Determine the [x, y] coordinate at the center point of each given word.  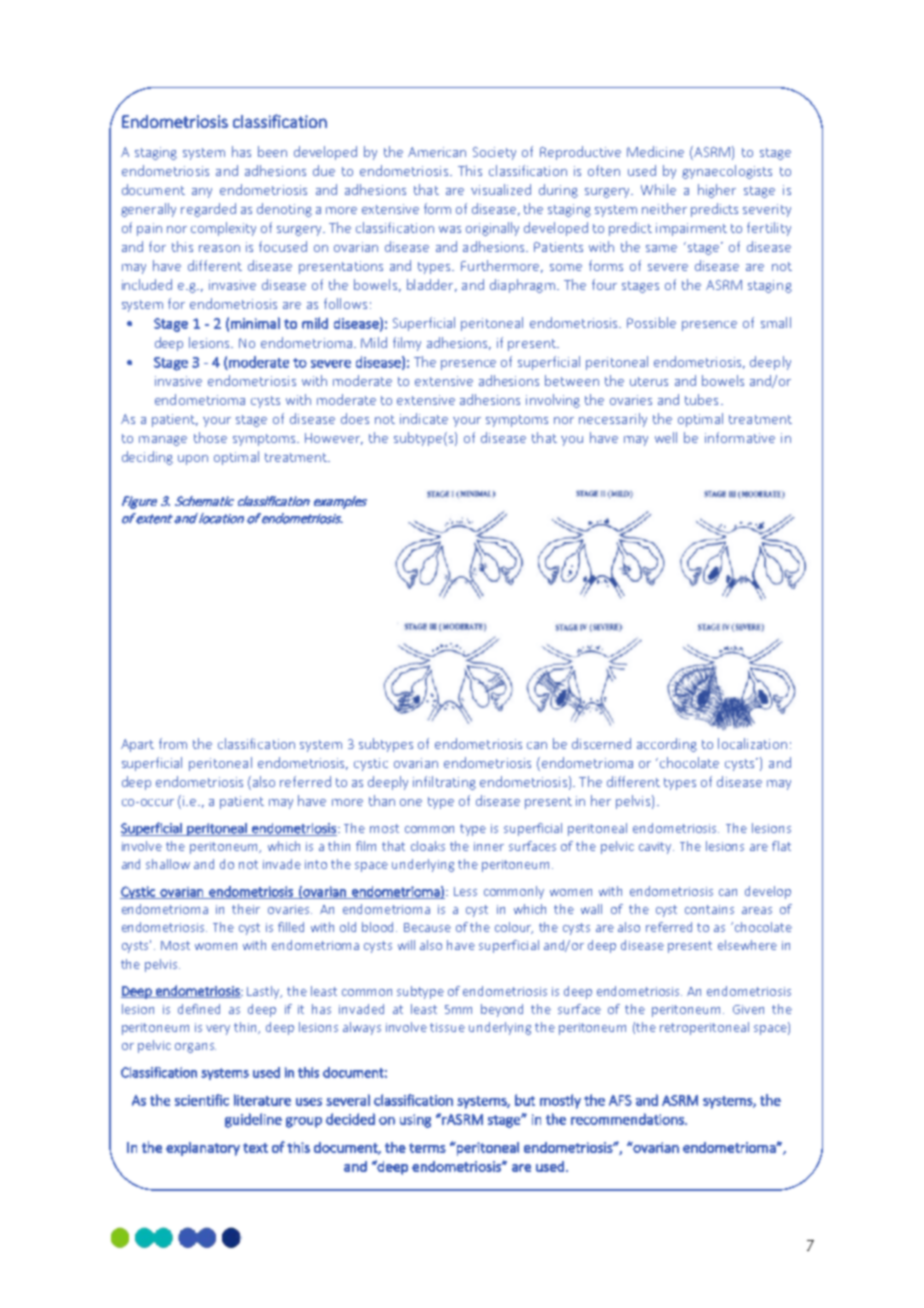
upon [193, 460]
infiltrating [444, 783]
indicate [424, 418]
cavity [656, 848]
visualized [501, 189]
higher [717, 191]
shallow [168, 864]
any [202, 193]
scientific [202, 1100]
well [666, 437]
